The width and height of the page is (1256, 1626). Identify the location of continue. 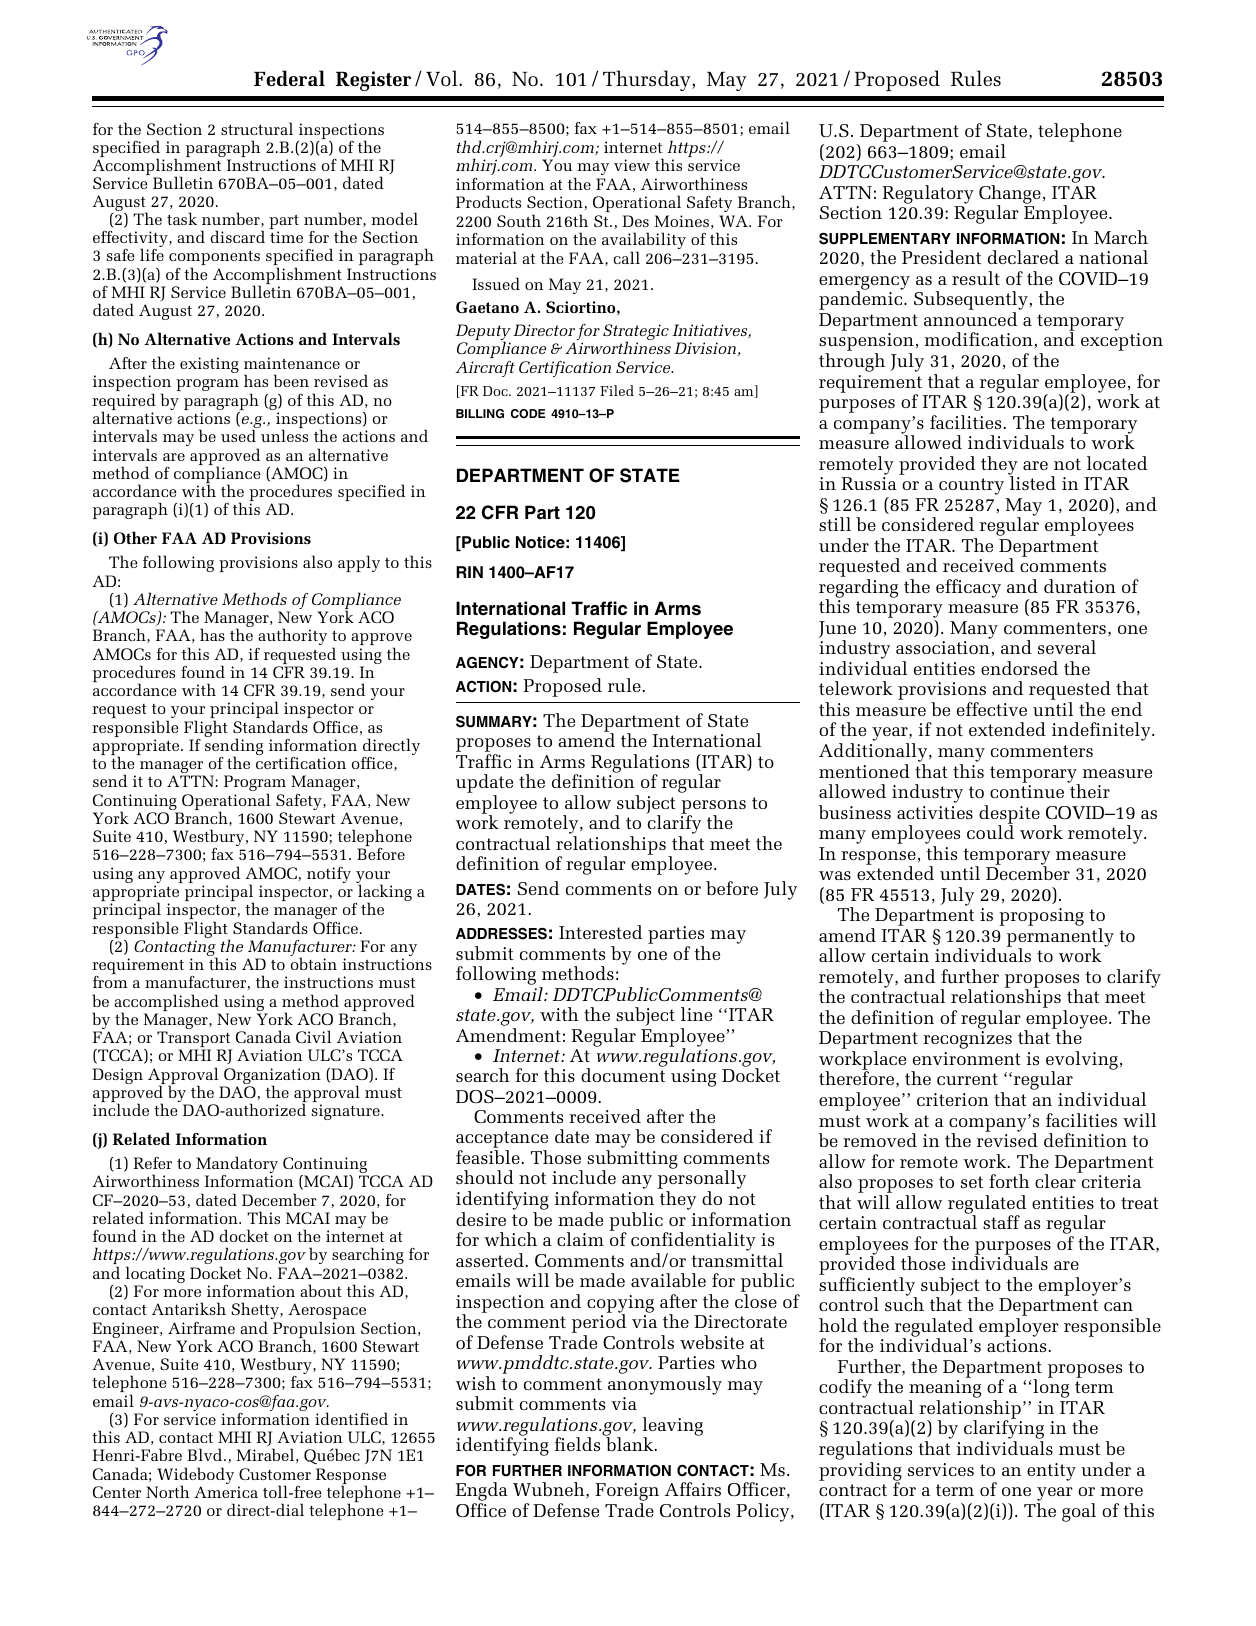
(1027, 791).
